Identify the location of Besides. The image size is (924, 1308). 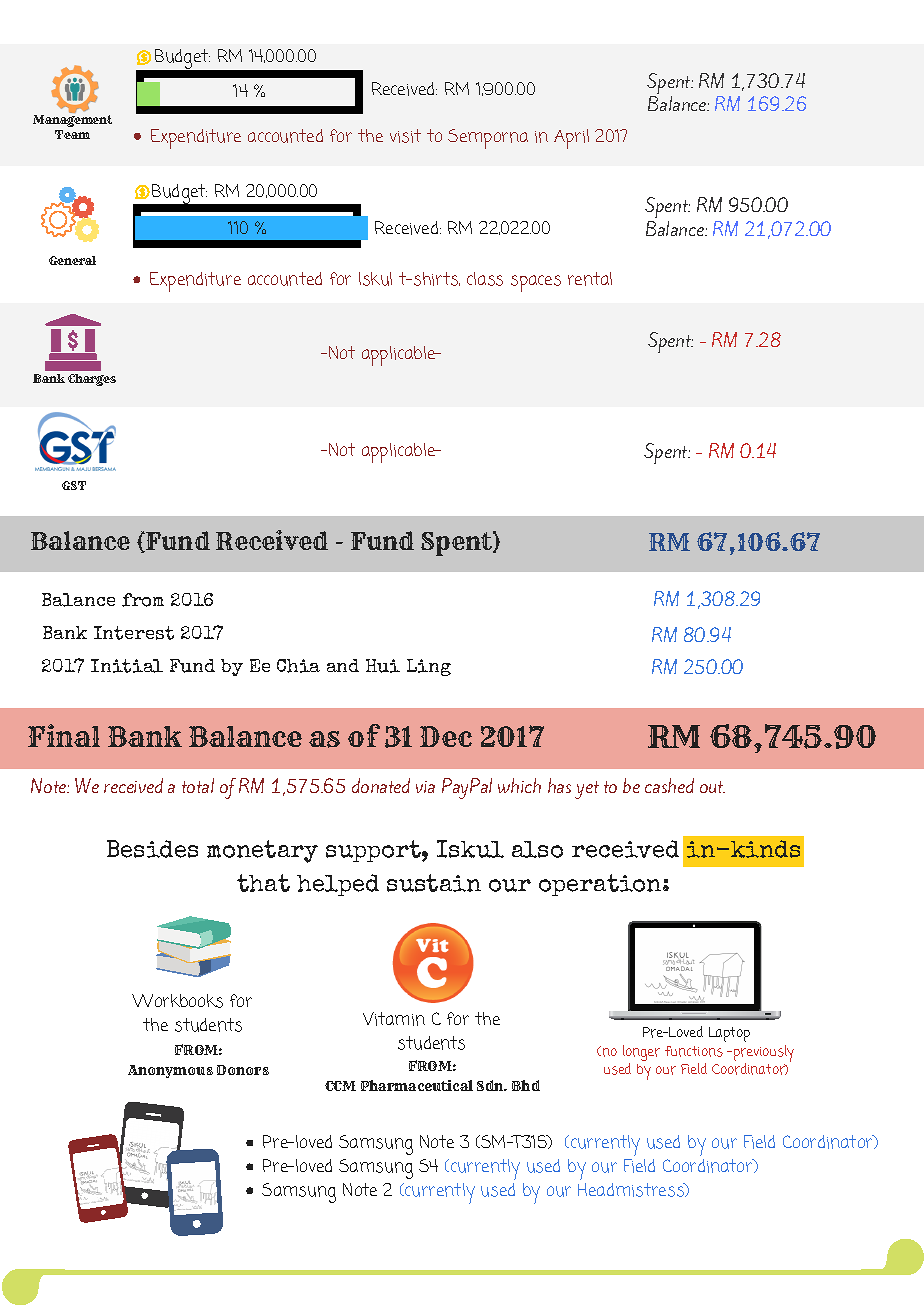
(152, 849).
